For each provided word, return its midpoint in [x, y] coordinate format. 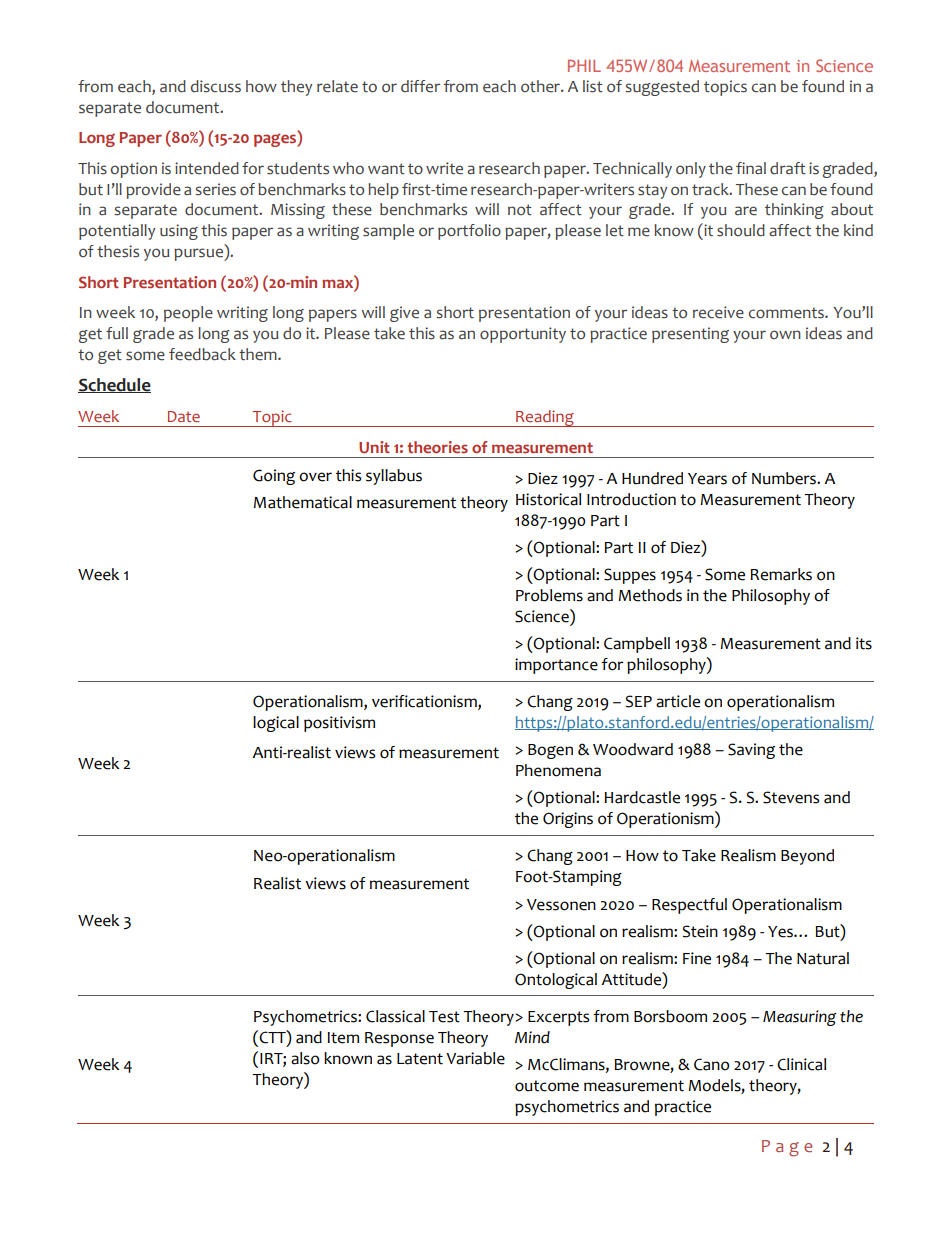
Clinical [801, 1064]
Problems [549, 595]
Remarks [781, 574]
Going [274, 477]
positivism [339, 724]
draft [788, 168]
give [404, 314]
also [305, 1058]
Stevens [791, 797]
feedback [202, 354]
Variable [475, 1058]
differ [420, 86]
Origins [568, 820]
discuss [216, 86]
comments [787, 313]
